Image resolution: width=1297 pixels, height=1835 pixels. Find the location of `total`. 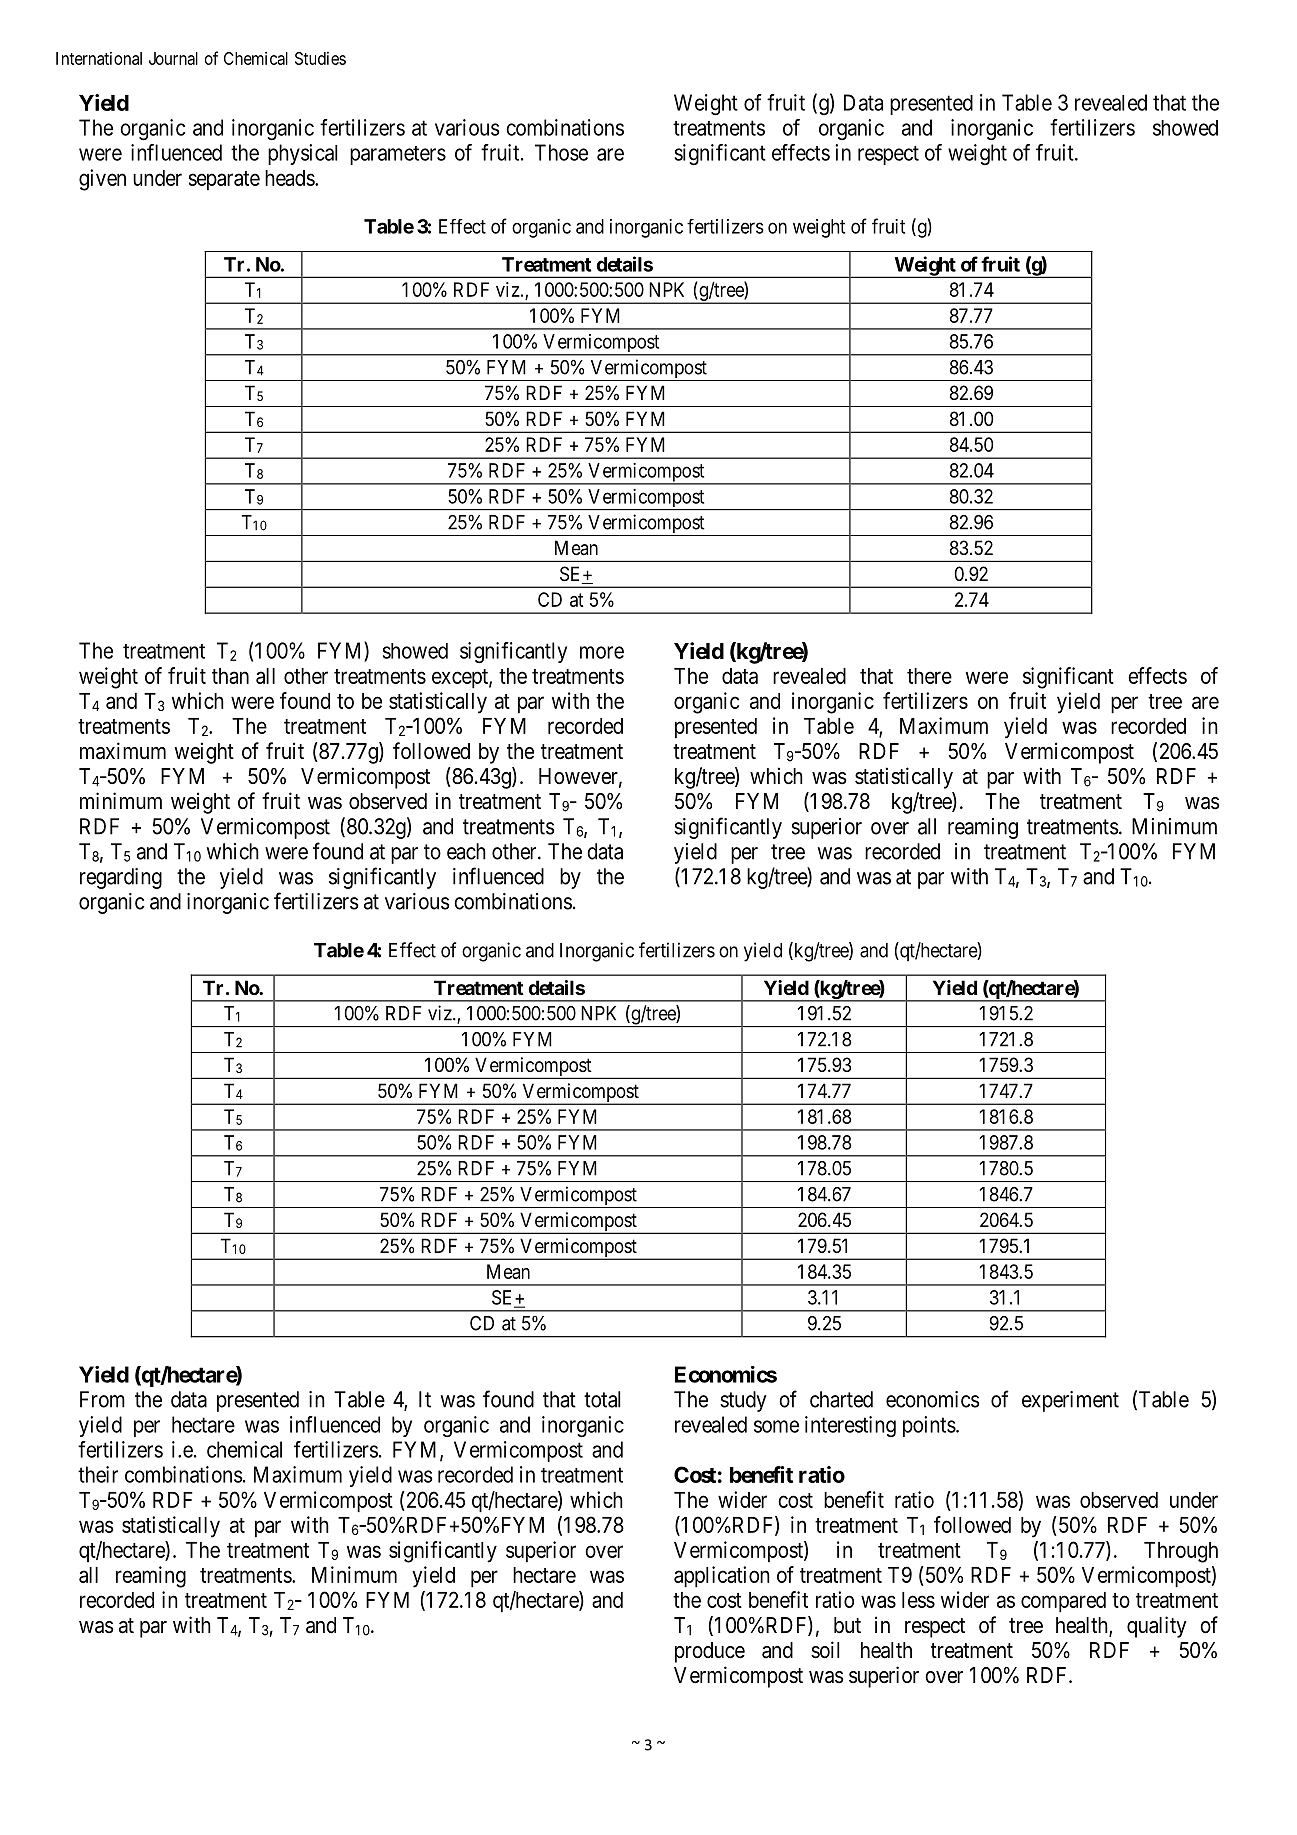

total is located at coordinates (602, 1399).
